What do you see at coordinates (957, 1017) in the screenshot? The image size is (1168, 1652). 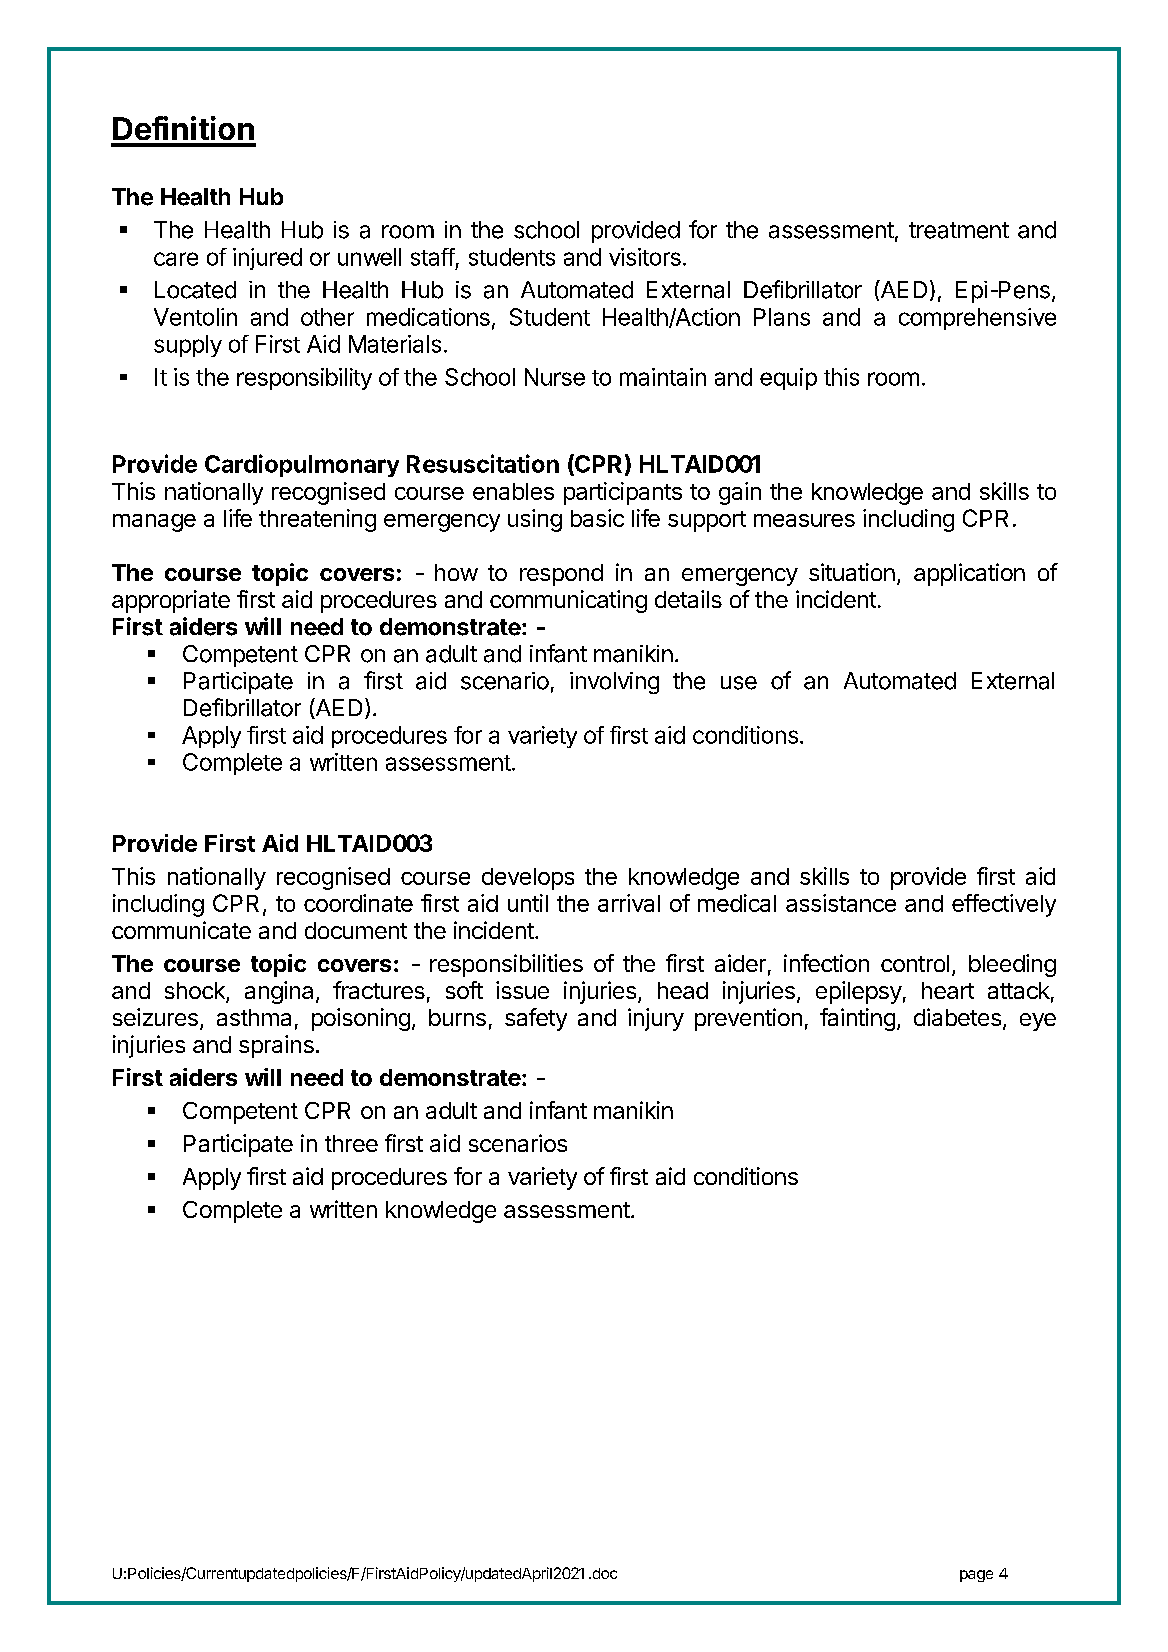 I see `diabetes` at bounding box center [957, 1017].
